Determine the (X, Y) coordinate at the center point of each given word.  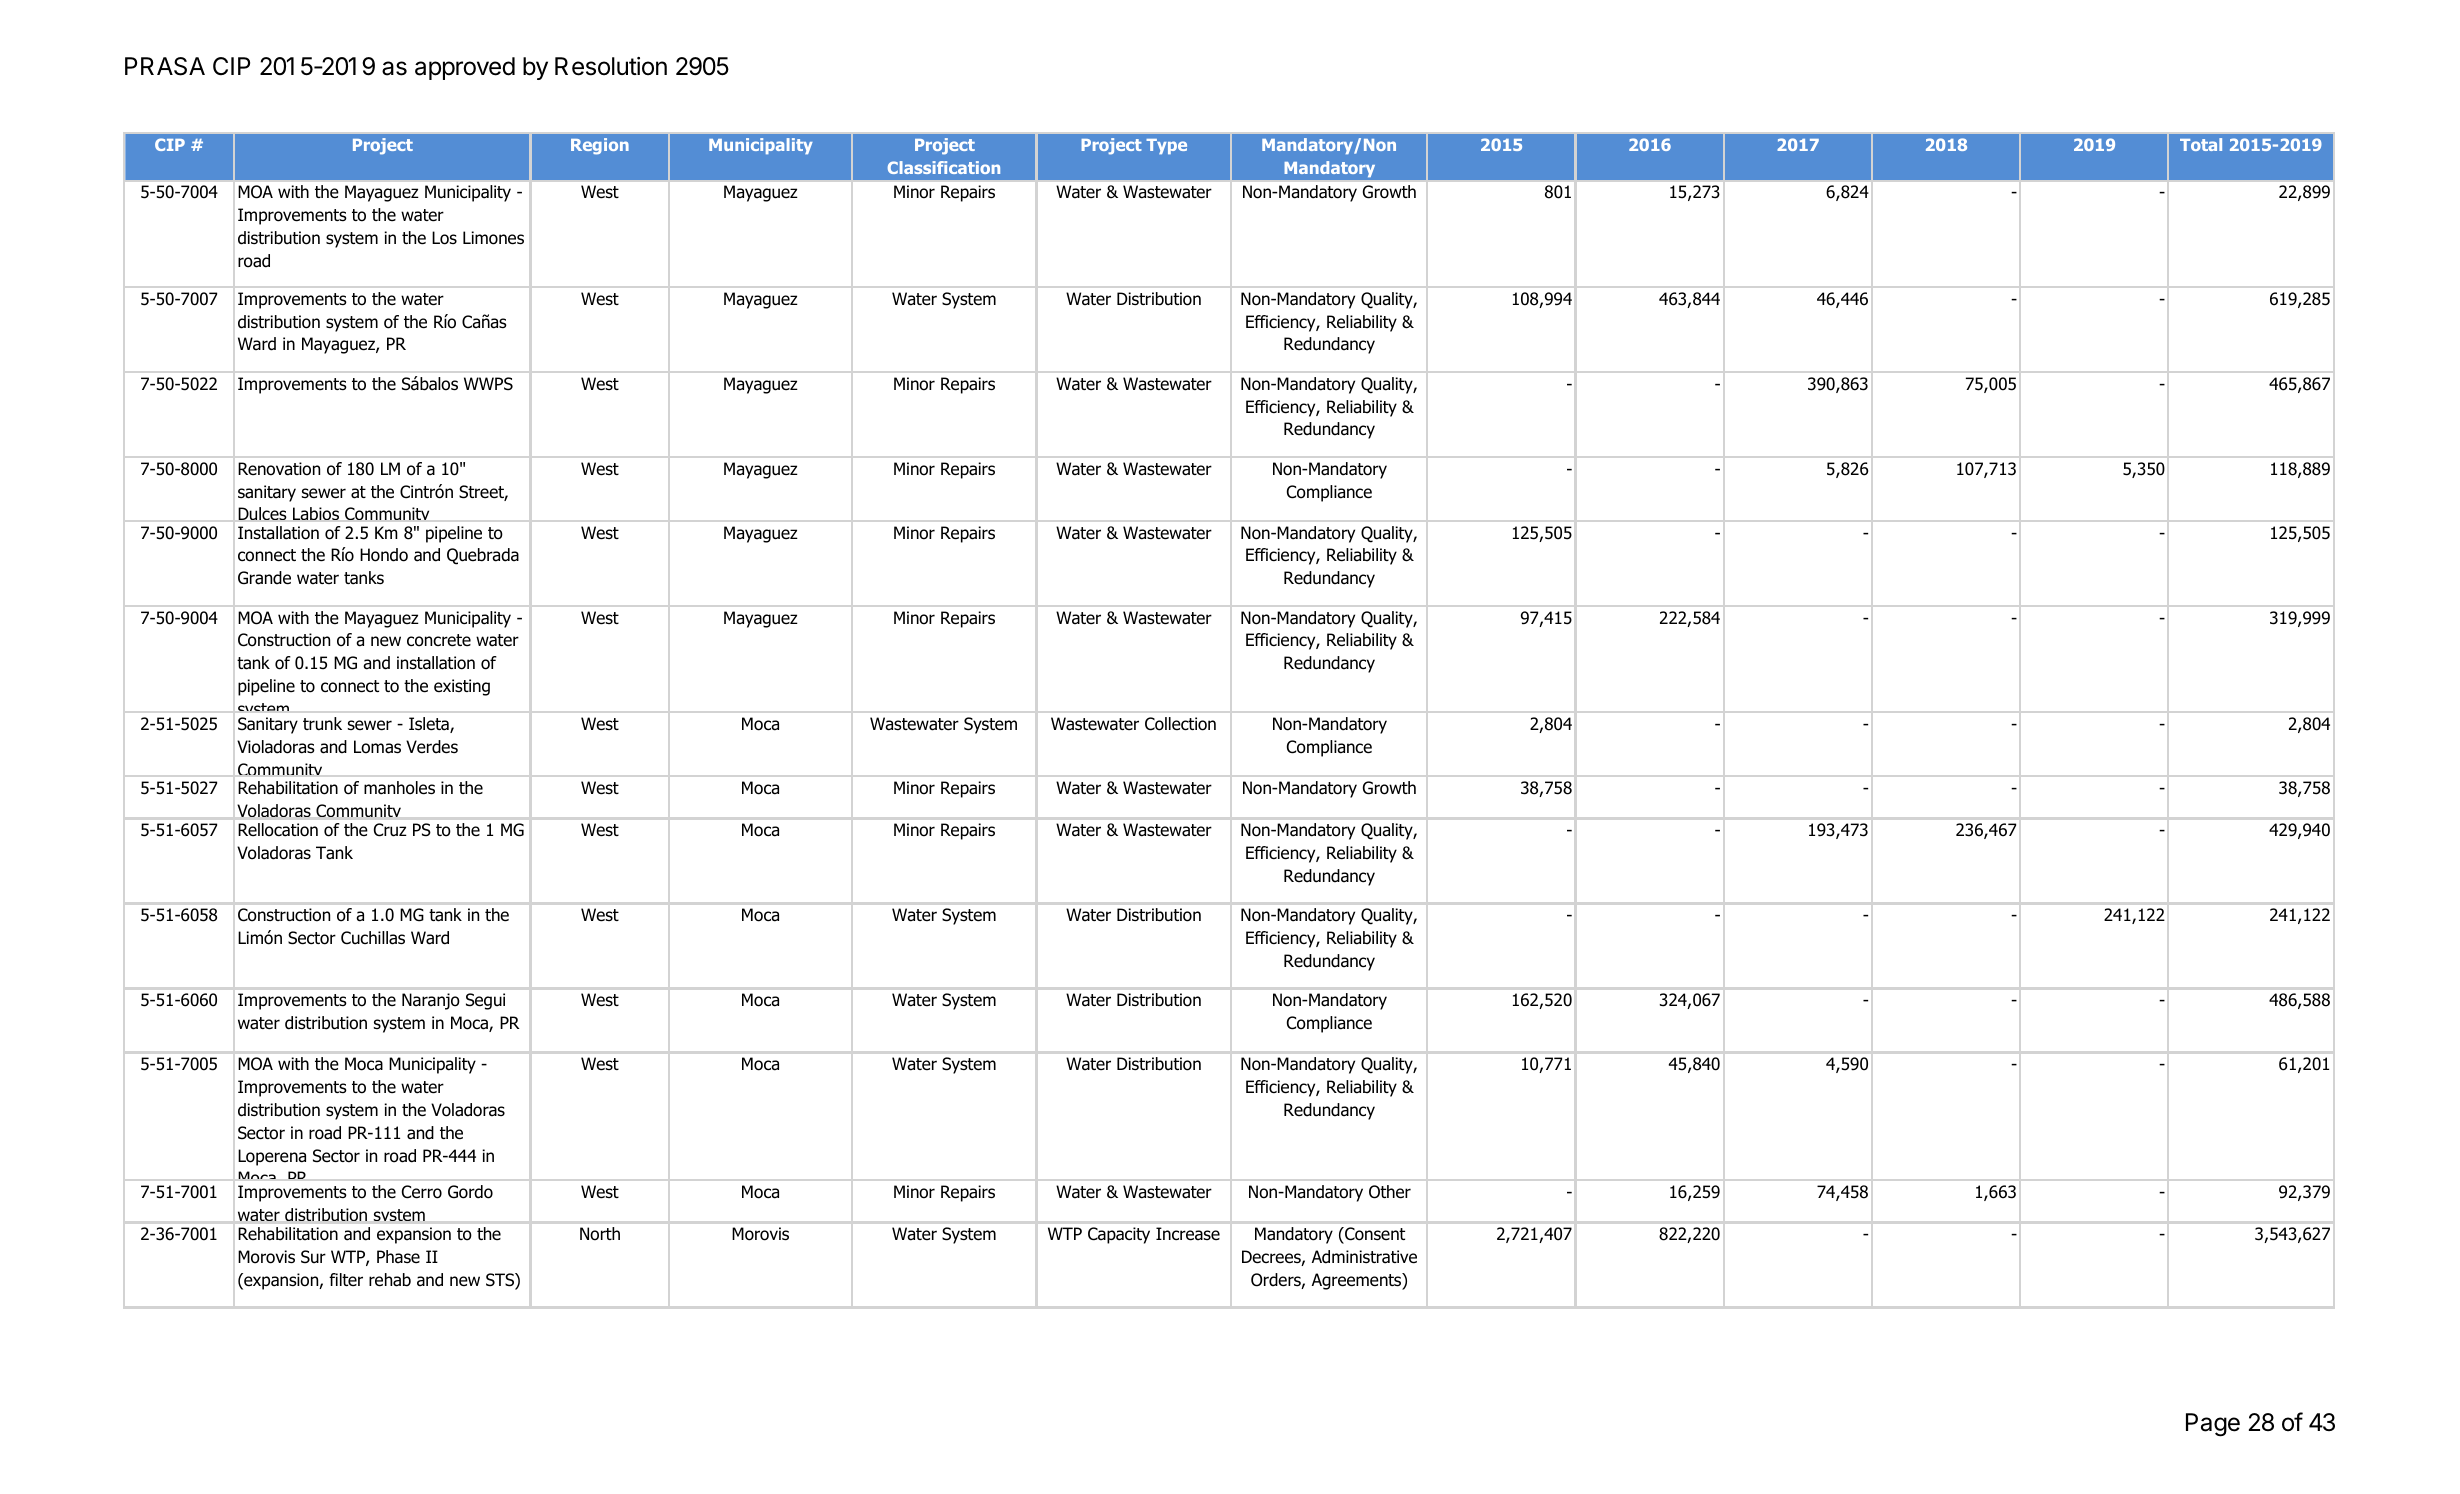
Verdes (432, 747)
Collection (1180, 724)
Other (1390, 1192)
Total (2201, 144)
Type (1166, 146)
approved (465, 68)
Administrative (1364, 1257)
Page (2213, 1425)
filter (346, 1280)
